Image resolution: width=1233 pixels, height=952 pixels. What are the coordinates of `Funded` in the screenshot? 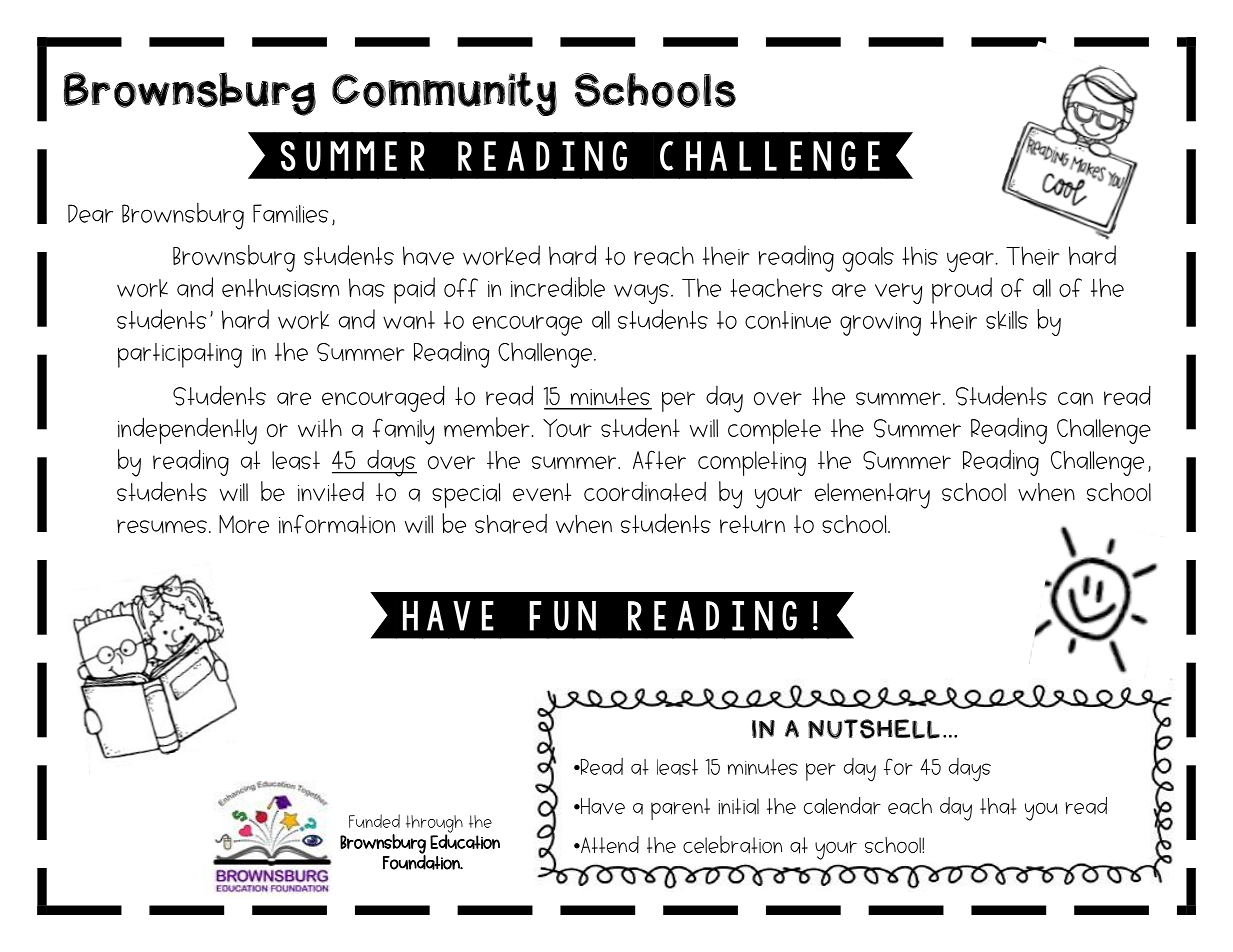 It's located at (374, 821).
